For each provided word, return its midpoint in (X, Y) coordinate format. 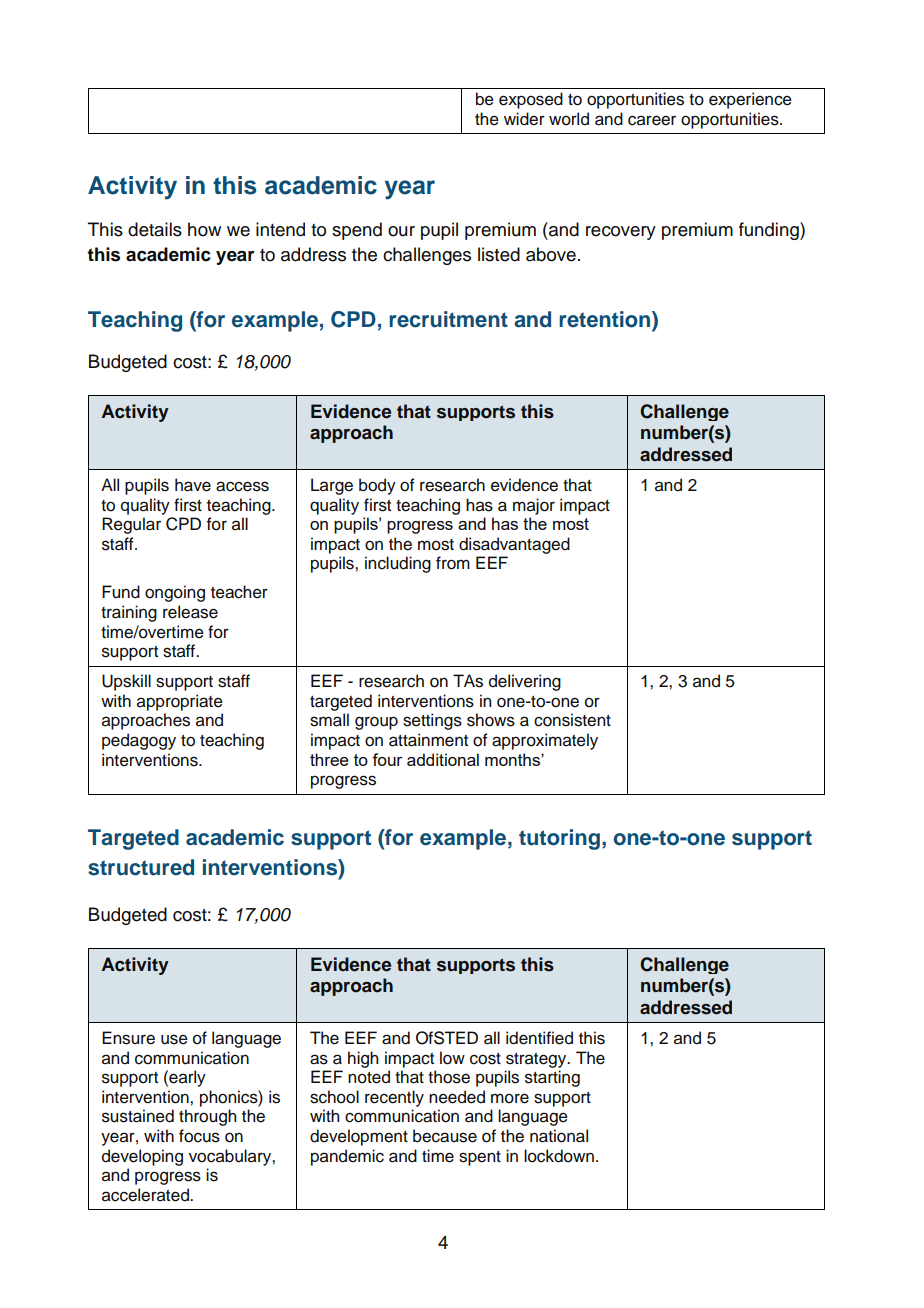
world (569, 119)
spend (357, 231)
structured (141, 867)
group (376, 723)
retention (606, 320)
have (193, 485)
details (155, 229)
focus (199, 1136)
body (377, 486)
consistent (572, 720)
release (190, 612)
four (387, 759)
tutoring (559, 839)
